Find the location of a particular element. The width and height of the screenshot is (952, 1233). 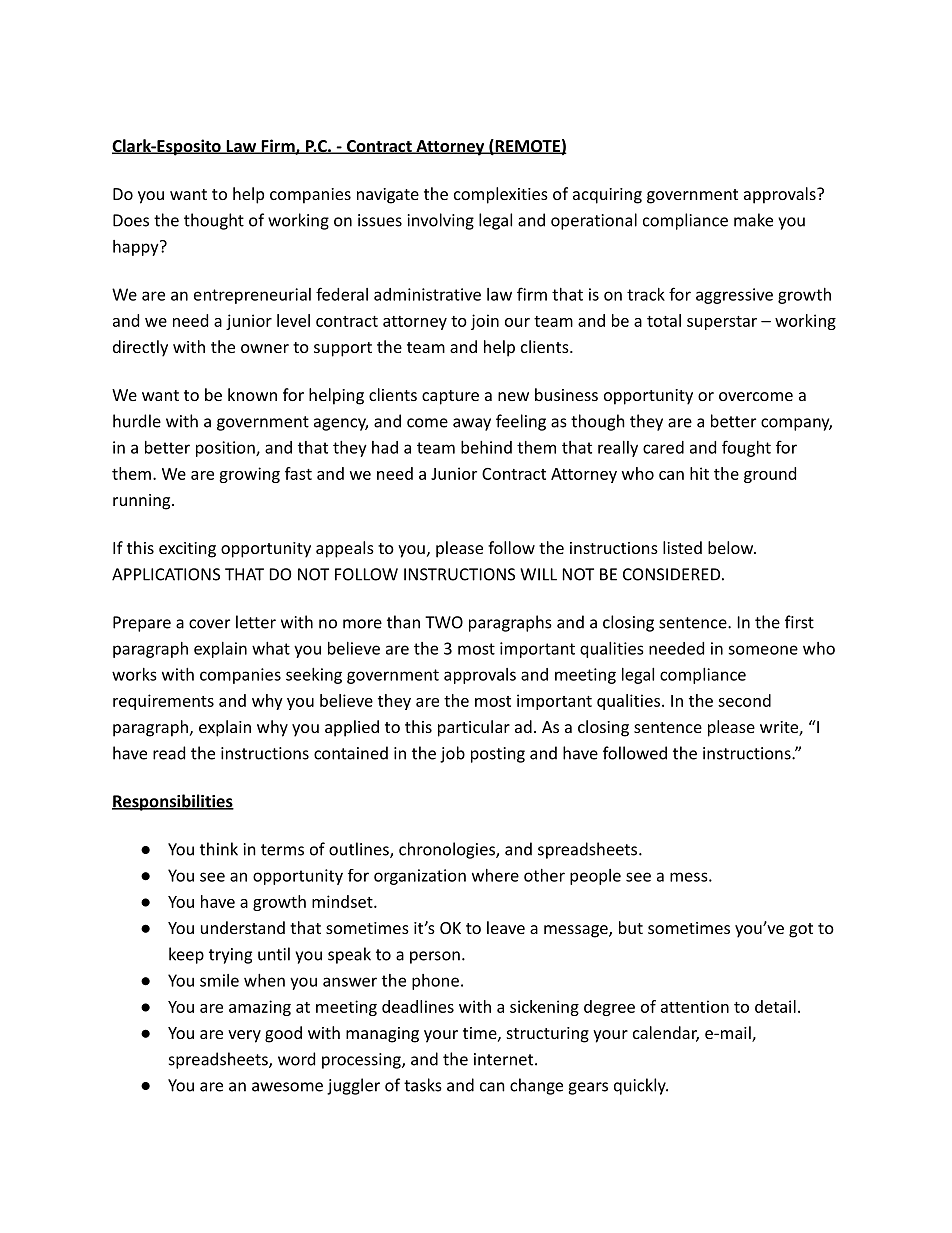

Does is located at coordinates (131, 220).
